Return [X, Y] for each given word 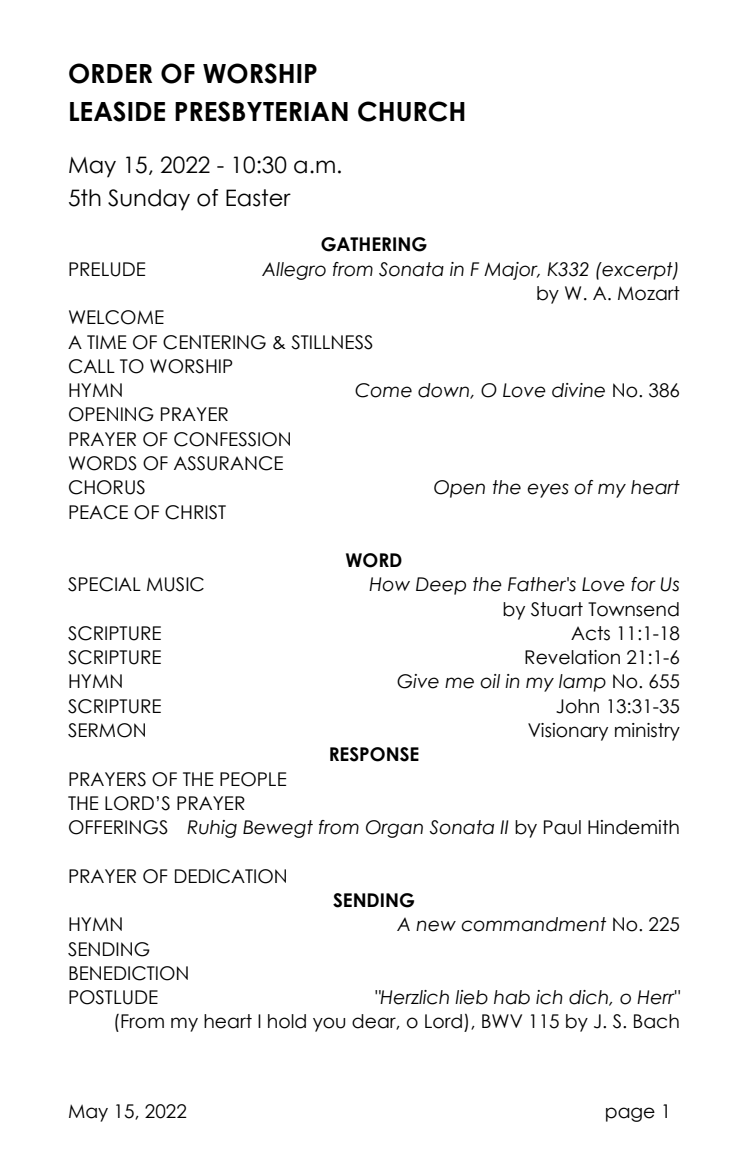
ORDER [110, 73]
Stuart [557, 609]
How [389, 584]
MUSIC [175, 584]
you [329, 1024]
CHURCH [411, 111]
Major [512, 271]
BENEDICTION [128, 973]
